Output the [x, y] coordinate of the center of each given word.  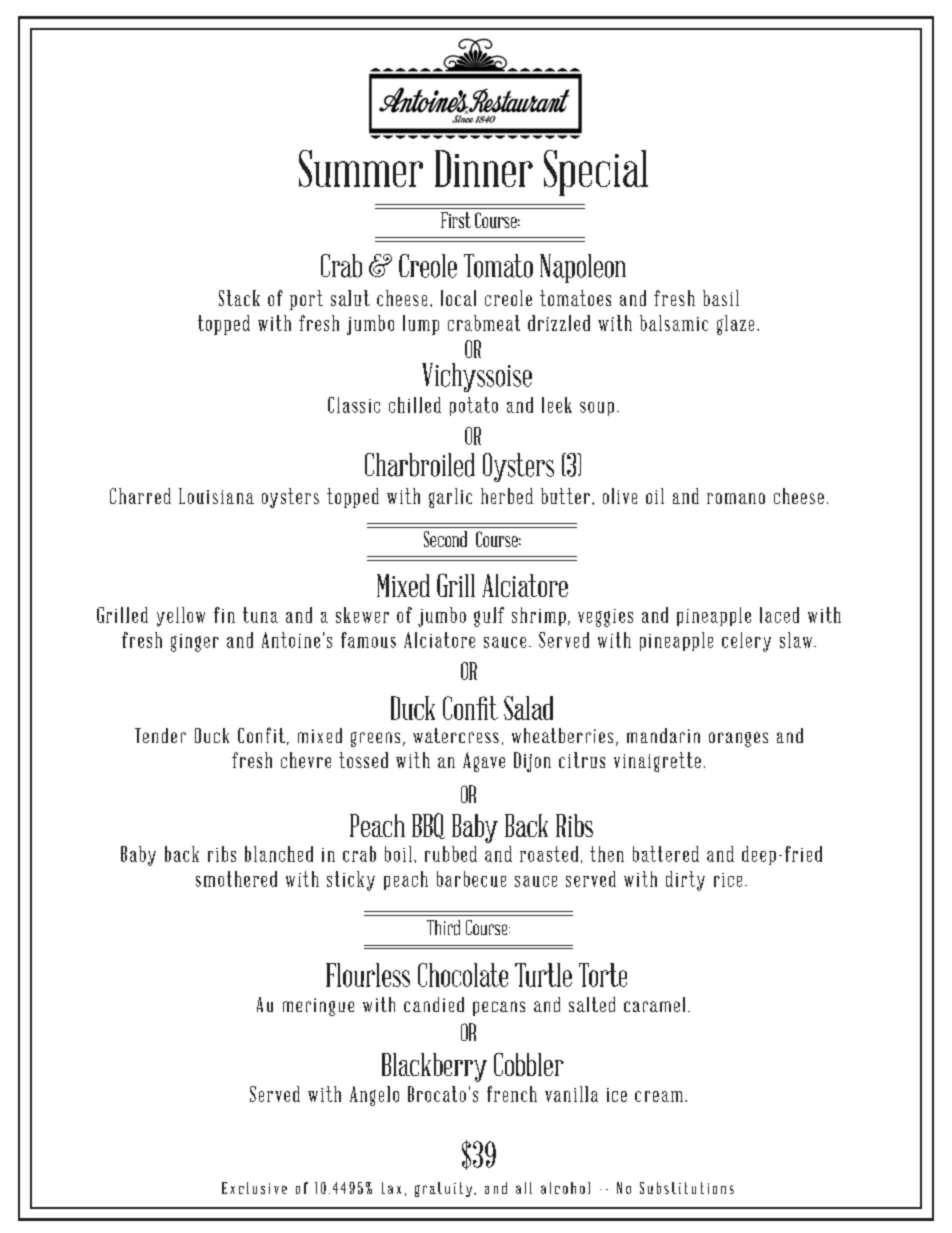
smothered [236, 879]
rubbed [451, 854]
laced [779, 615]
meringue [318, 1007]
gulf [489, 617]
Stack [239, 298]
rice [728, 880]
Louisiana [216, 496]
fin [224, 615]
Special [596, 173]
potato [474, 406]
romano [736, 498]
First [456, 220]
